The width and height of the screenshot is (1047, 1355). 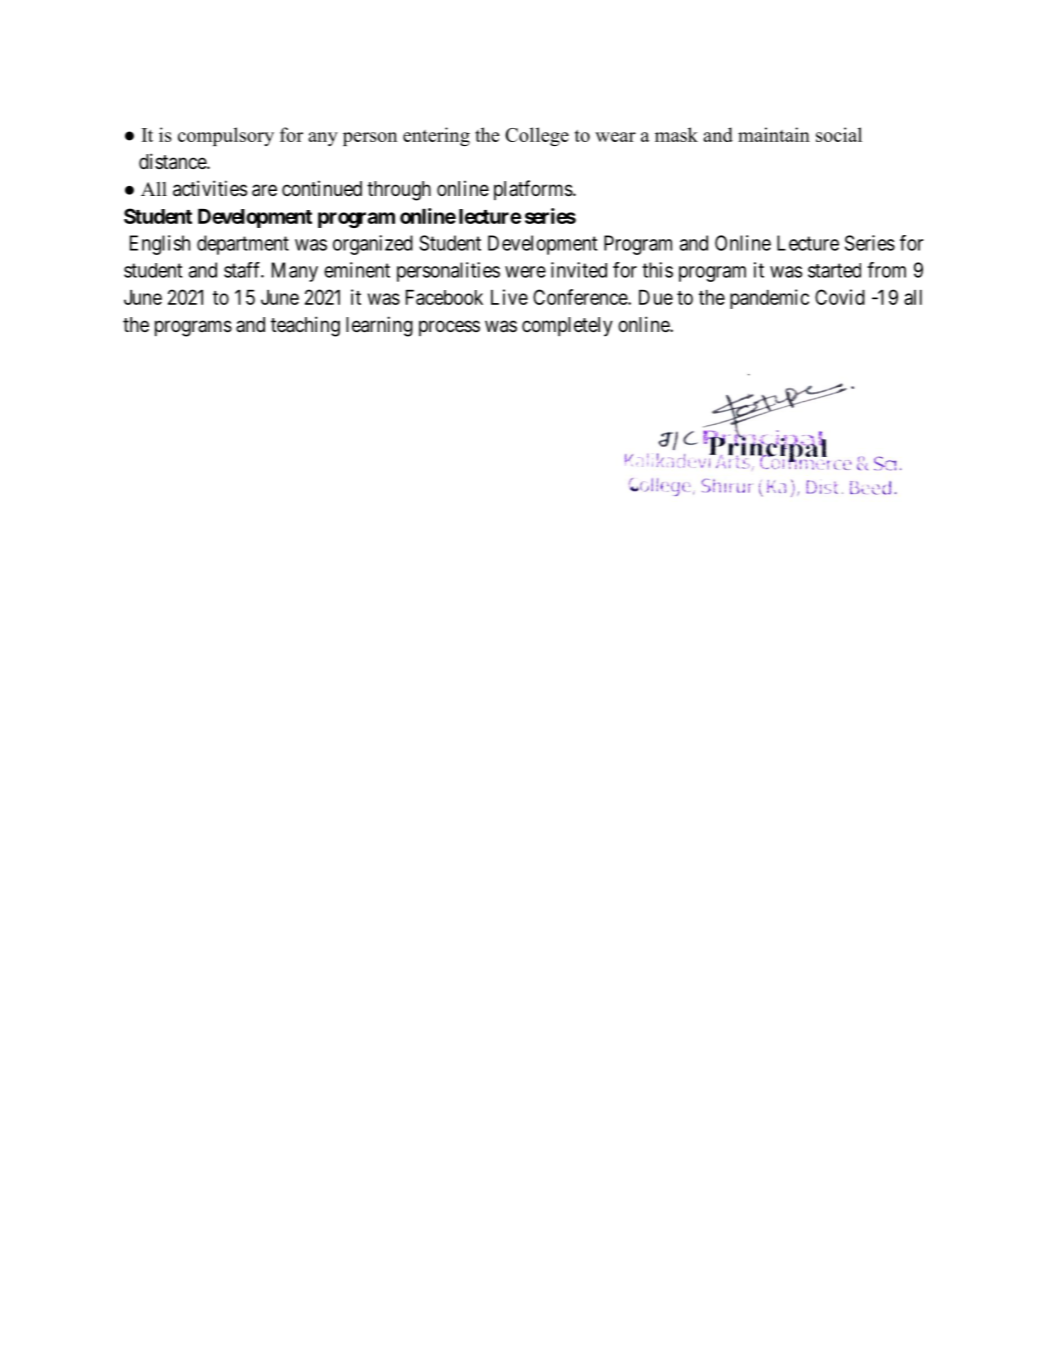 What do you see at coordinates (243, 245) in the screenshot?
I see `department` at bounding box center [243, 245].
